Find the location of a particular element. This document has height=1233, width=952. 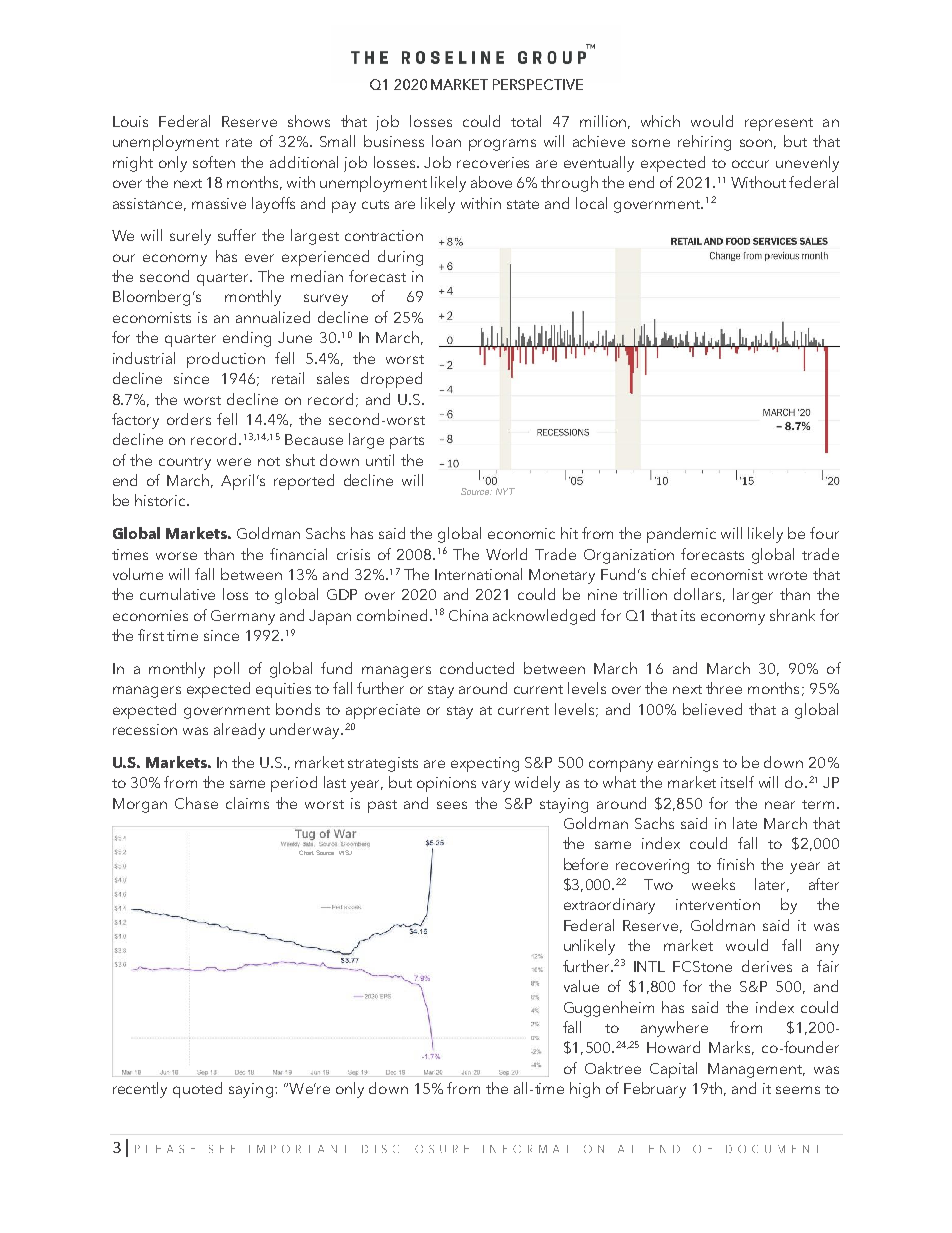

already is located at coordinates (239, 731).
